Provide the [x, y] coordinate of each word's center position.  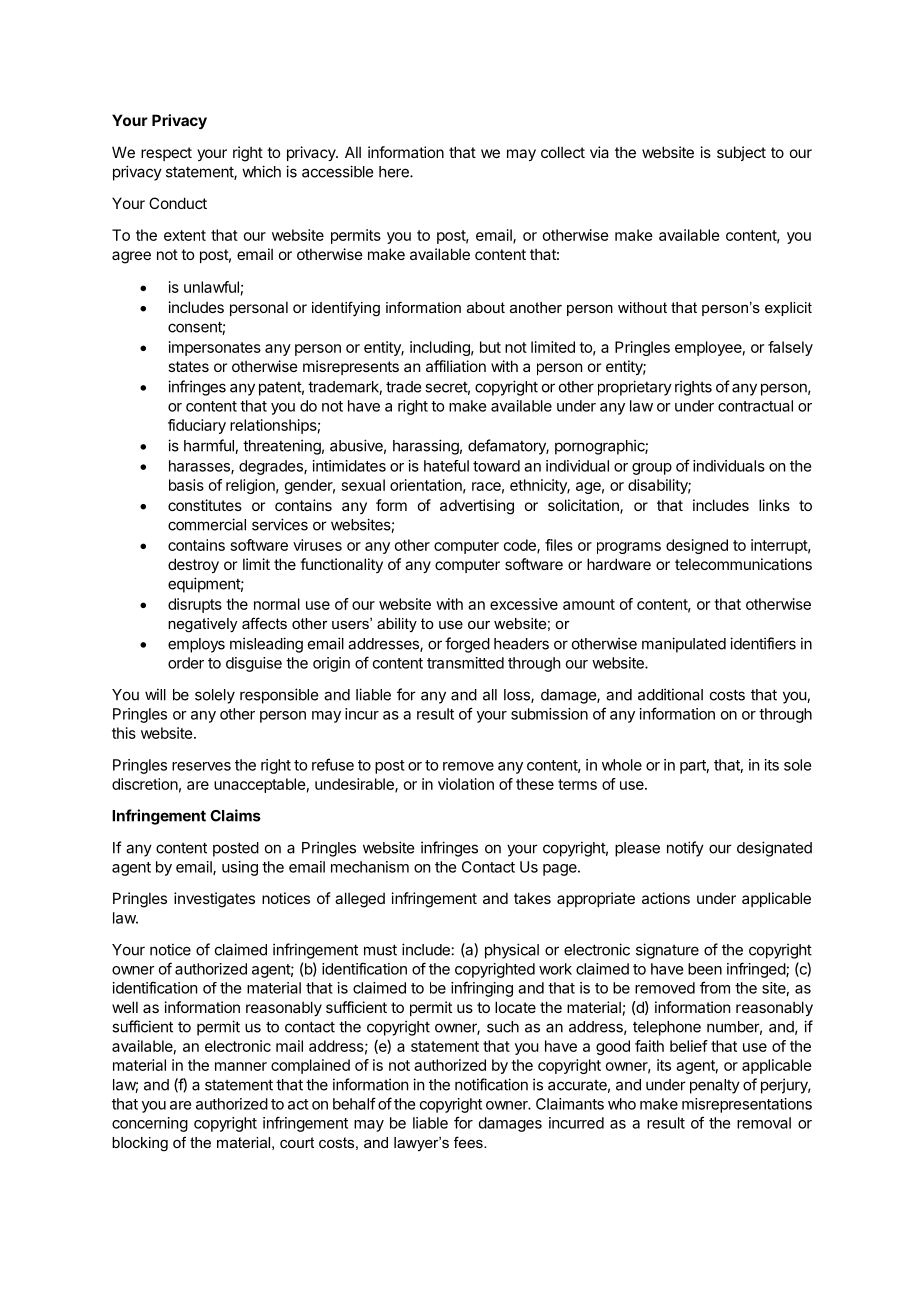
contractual [755, 406]
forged [467, 645]
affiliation [456, 366]
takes [532, 898]
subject [741, 153]
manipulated [684, 645]
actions [666, 898]
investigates [214, 900]
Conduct [178, 203]
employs [196, 645]
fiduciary [197, 426]
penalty [715, 1086]
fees [469, 1142]
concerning [150, 1124]
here [395, 172]
